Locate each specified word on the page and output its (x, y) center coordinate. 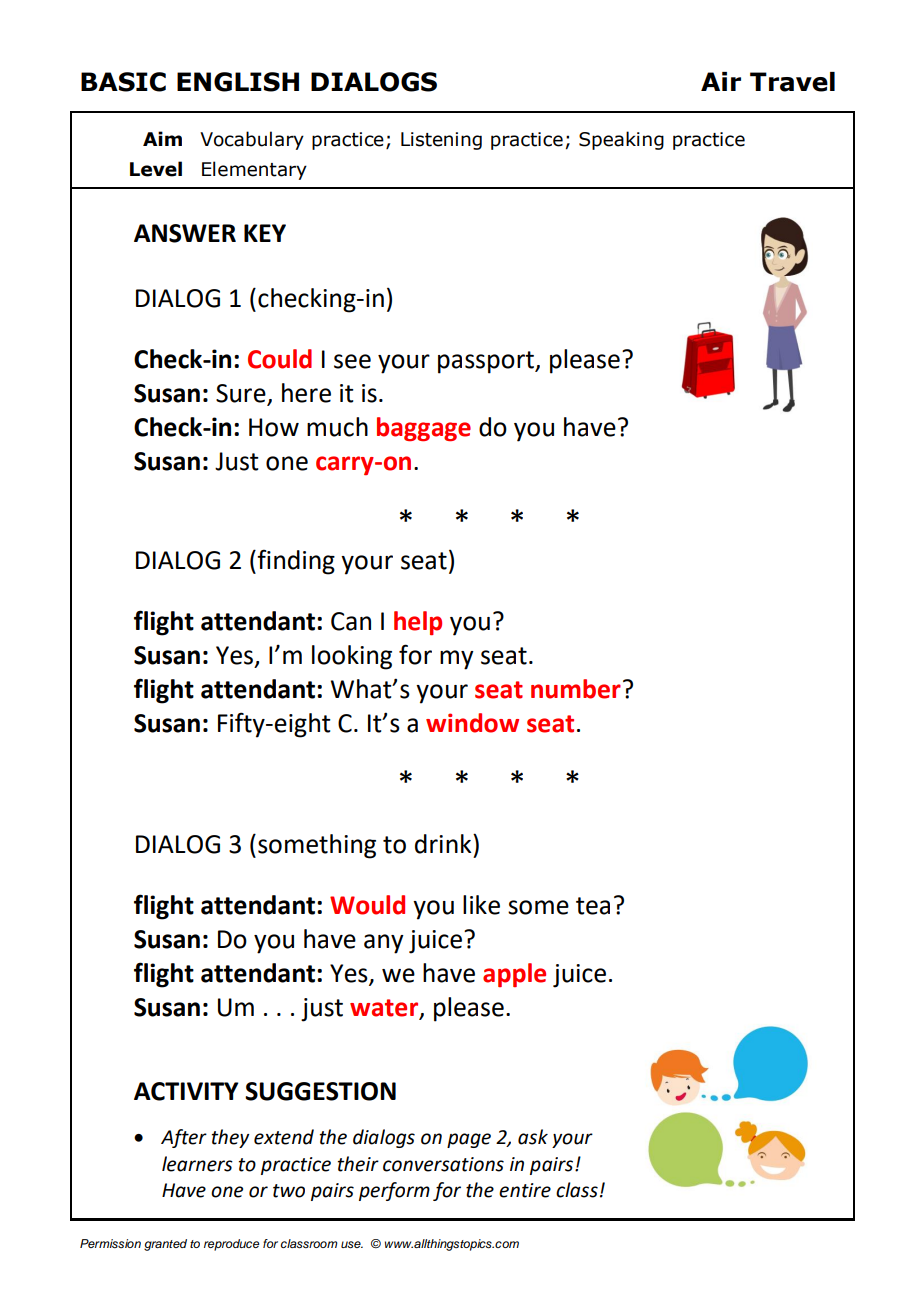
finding (295, 562)
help (418, 623)
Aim (162, 138)
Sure (242, 394)
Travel (792, 82)
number (576, 689)
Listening (441, 141)
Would (367, 905)
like (481, 905)
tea (593, 906)
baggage (424, 429)
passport (487, 362)
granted (165, 1245)
